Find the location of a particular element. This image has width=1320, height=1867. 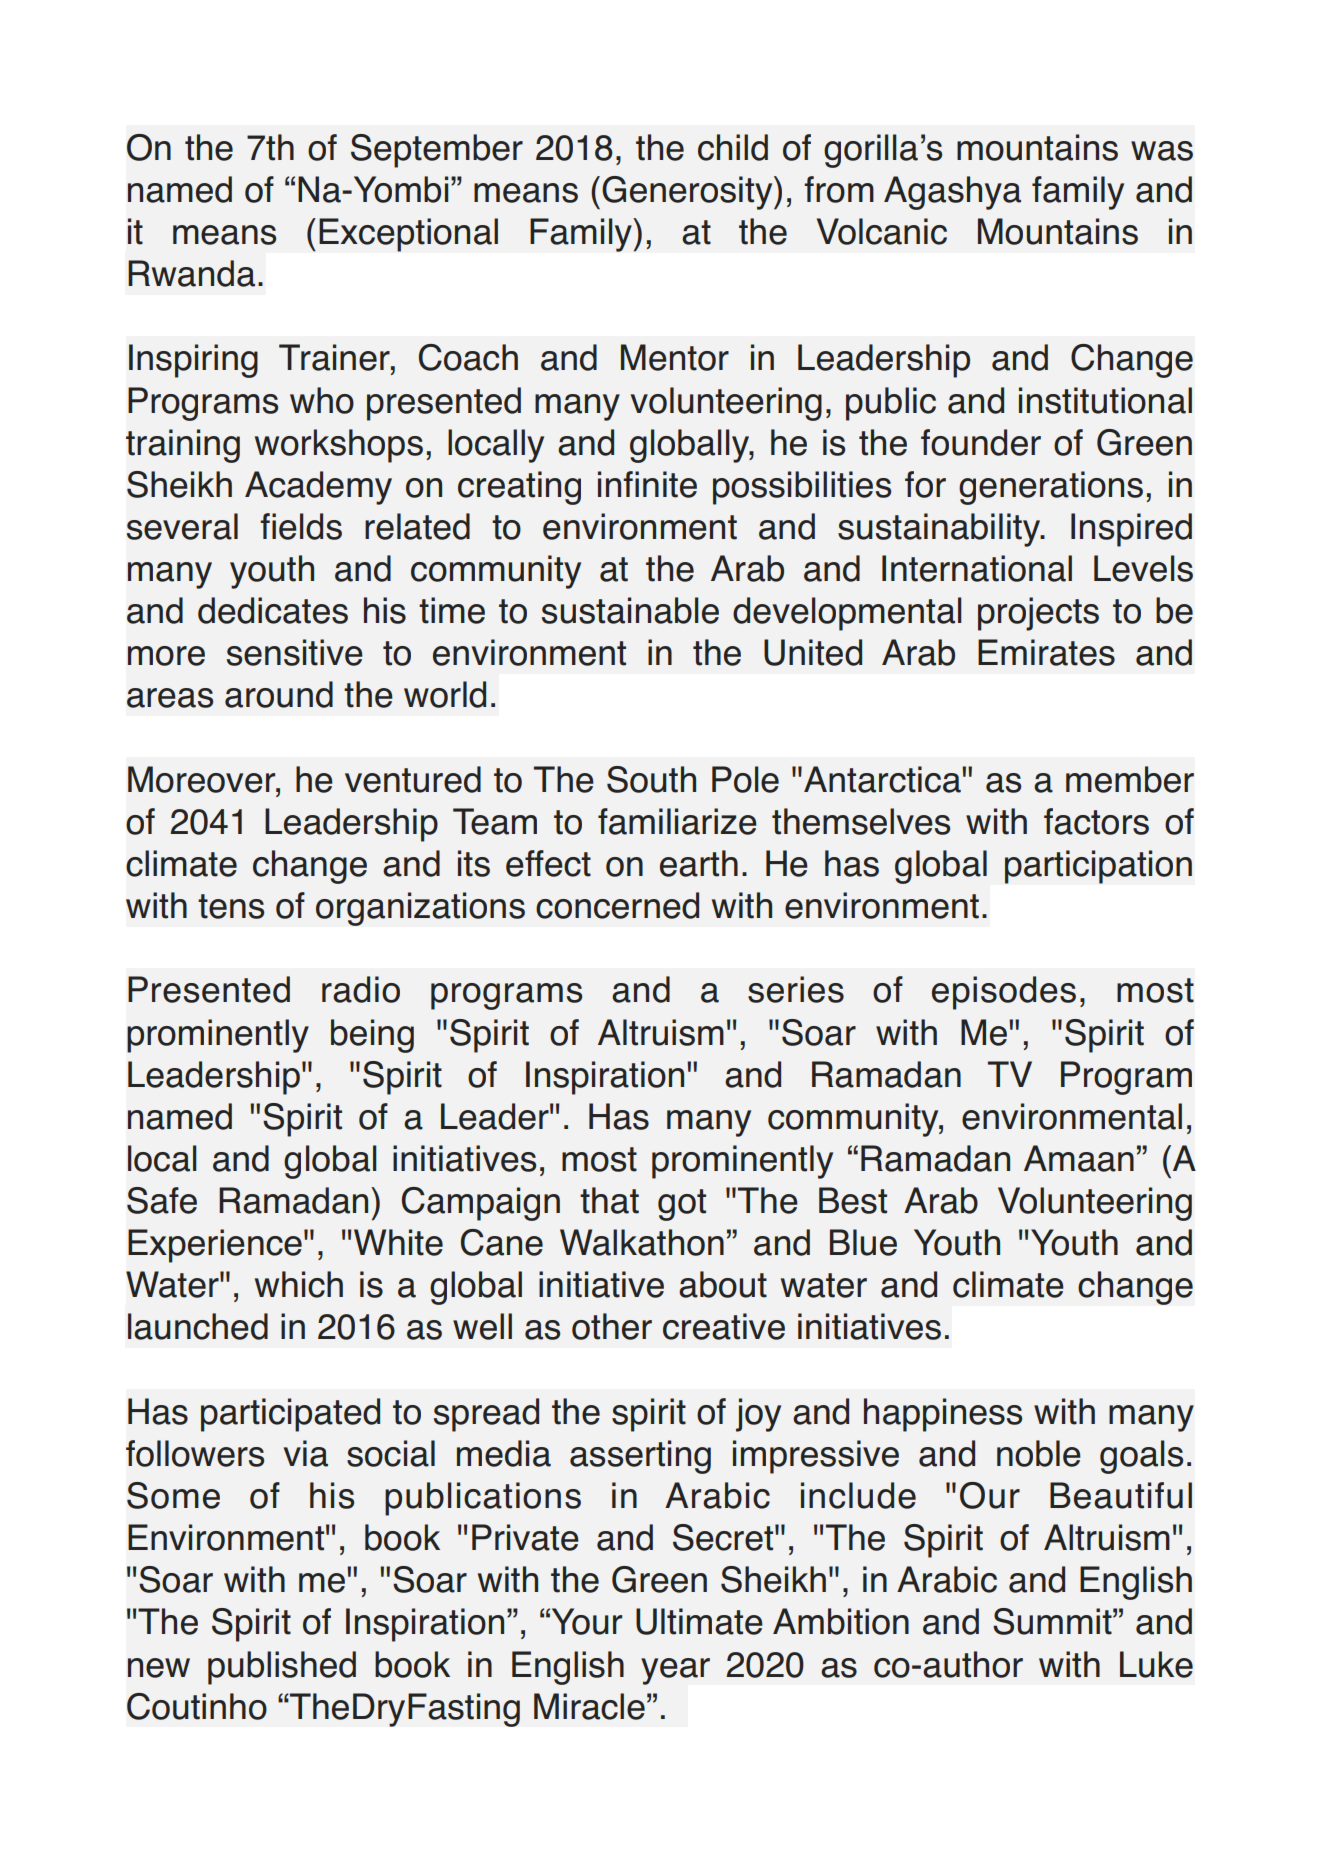

got is located at coordinates (682, 1205).
